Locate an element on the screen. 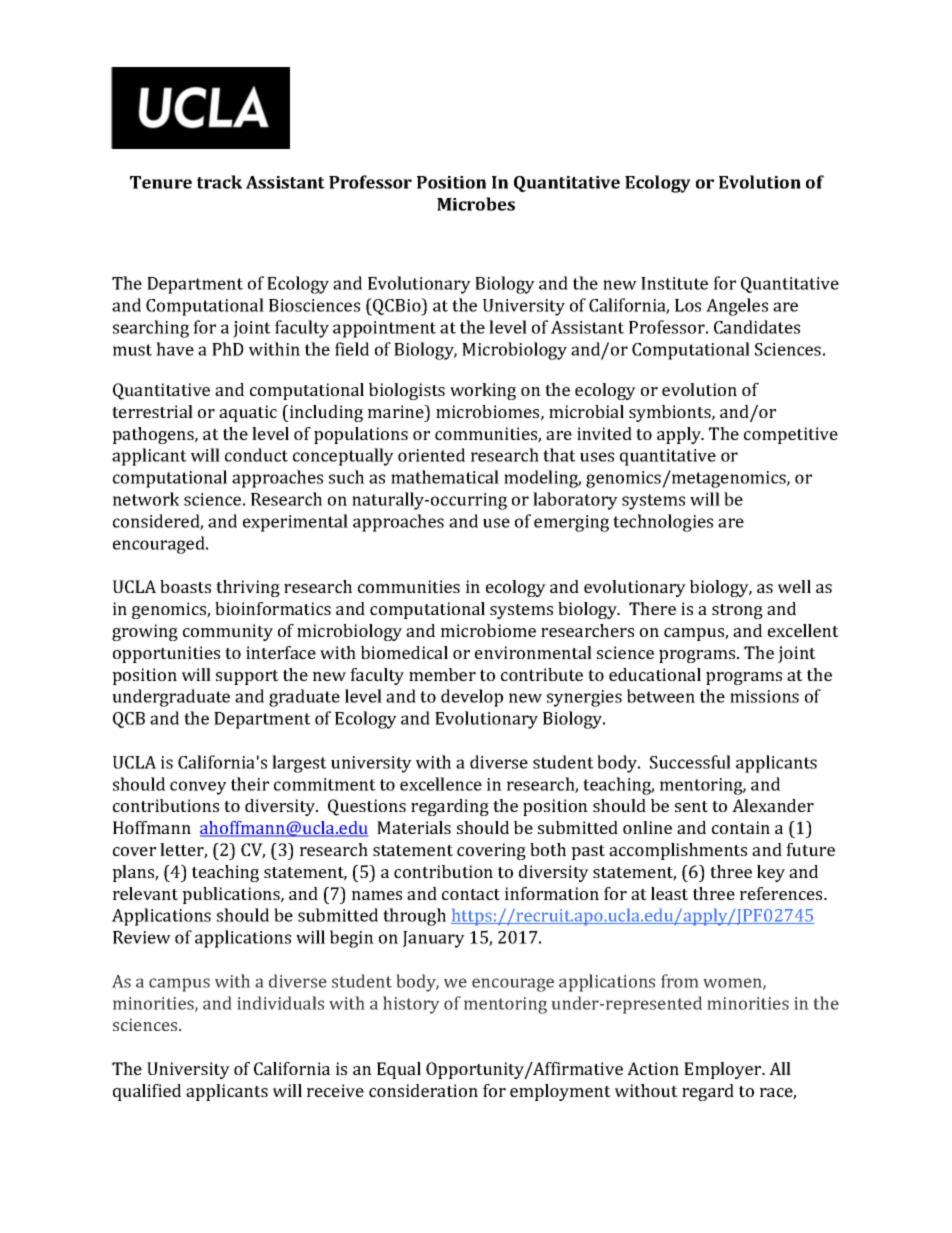  Microbes is located at coordinates (476, 204).
